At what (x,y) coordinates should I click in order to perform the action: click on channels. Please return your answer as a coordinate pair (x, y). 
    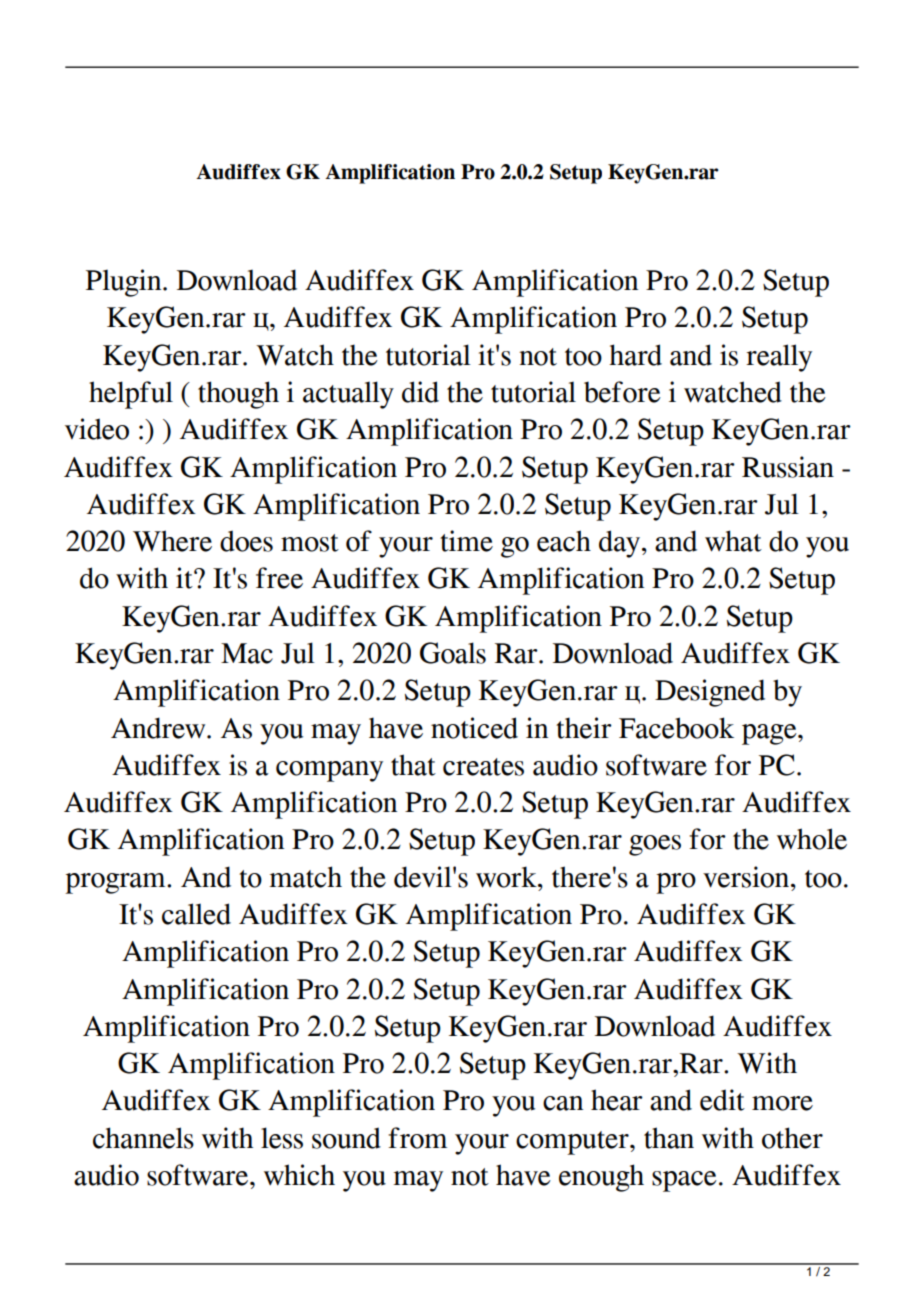
    Looking at the image, I should click on (143, 1138).
